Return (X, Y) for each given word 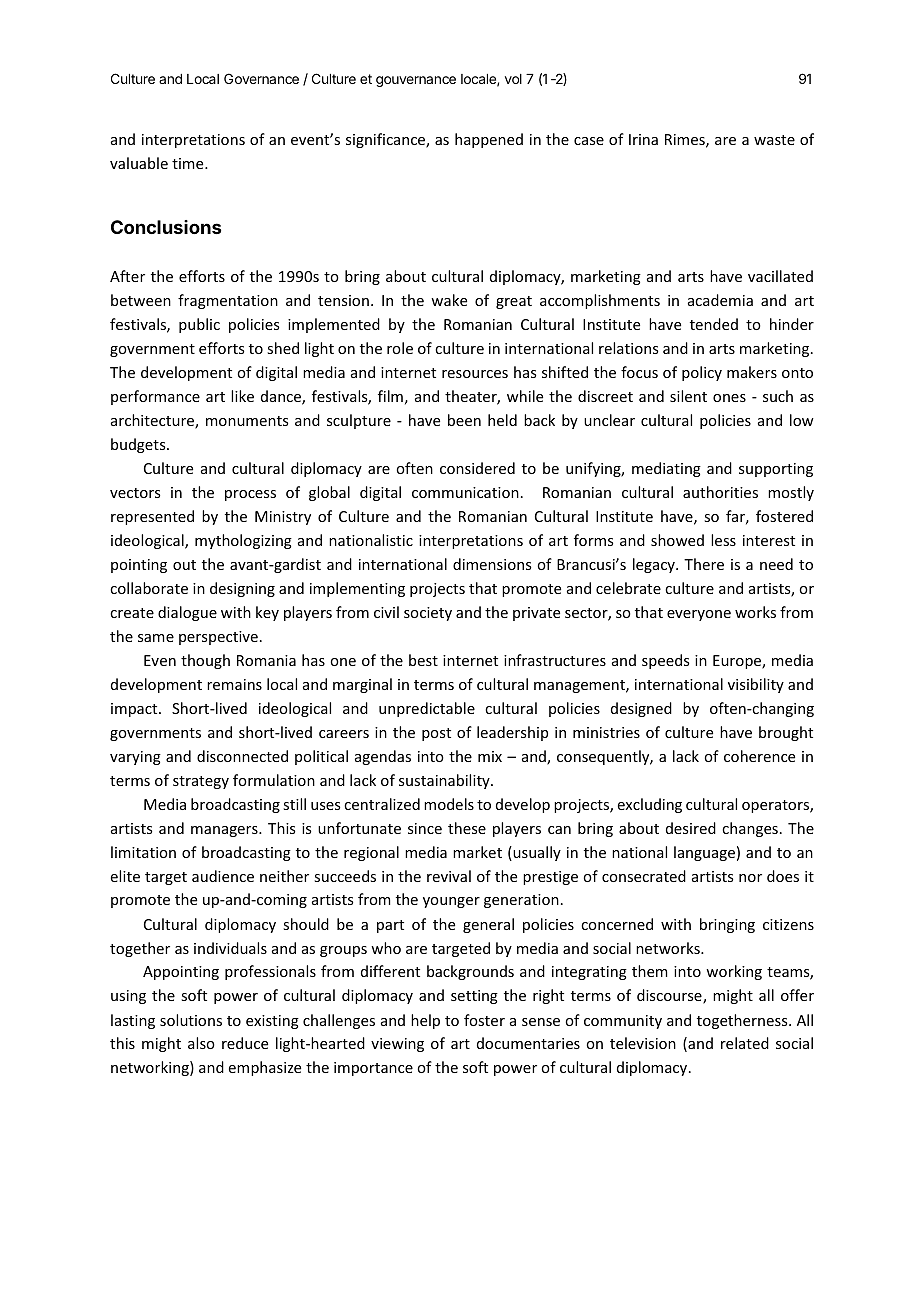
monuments (247, 421)
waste (774, 140)
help (425, 1021)
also (201, 1043)
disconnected (242, 756)
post (436, 734)
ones (729, 398)
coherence (759, 756)
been (464, 420)
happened (489, 140)
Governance (261, 78)
